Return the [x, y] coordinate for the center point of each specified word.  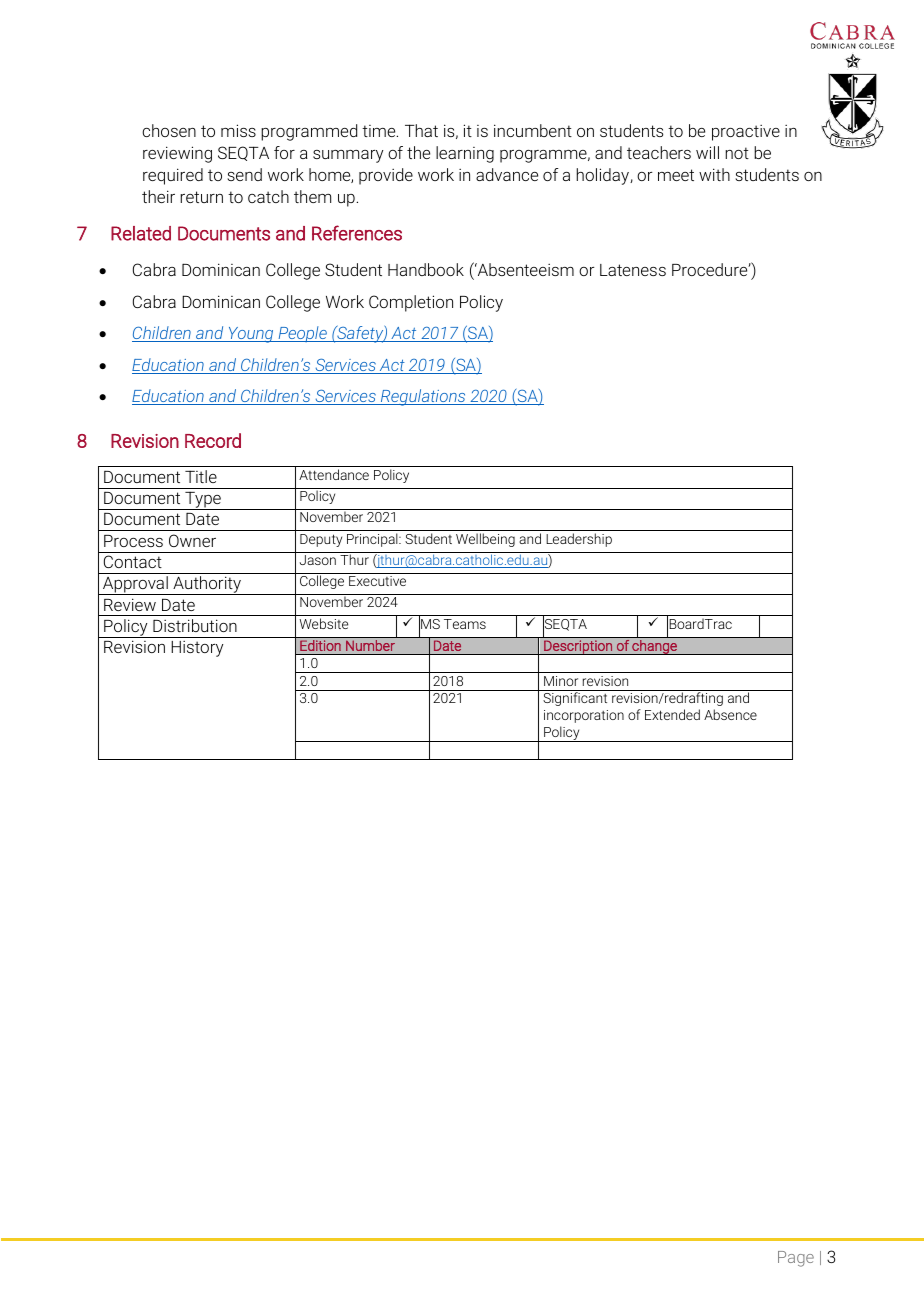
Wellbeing [485, 540]
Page [796, 1259]
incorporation [584, 716]
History [197, 649]
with [714, 174]
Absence [730, 714]
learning [465, 154]
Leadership [579, 540]
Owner [192, 540]
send [244, 174]
